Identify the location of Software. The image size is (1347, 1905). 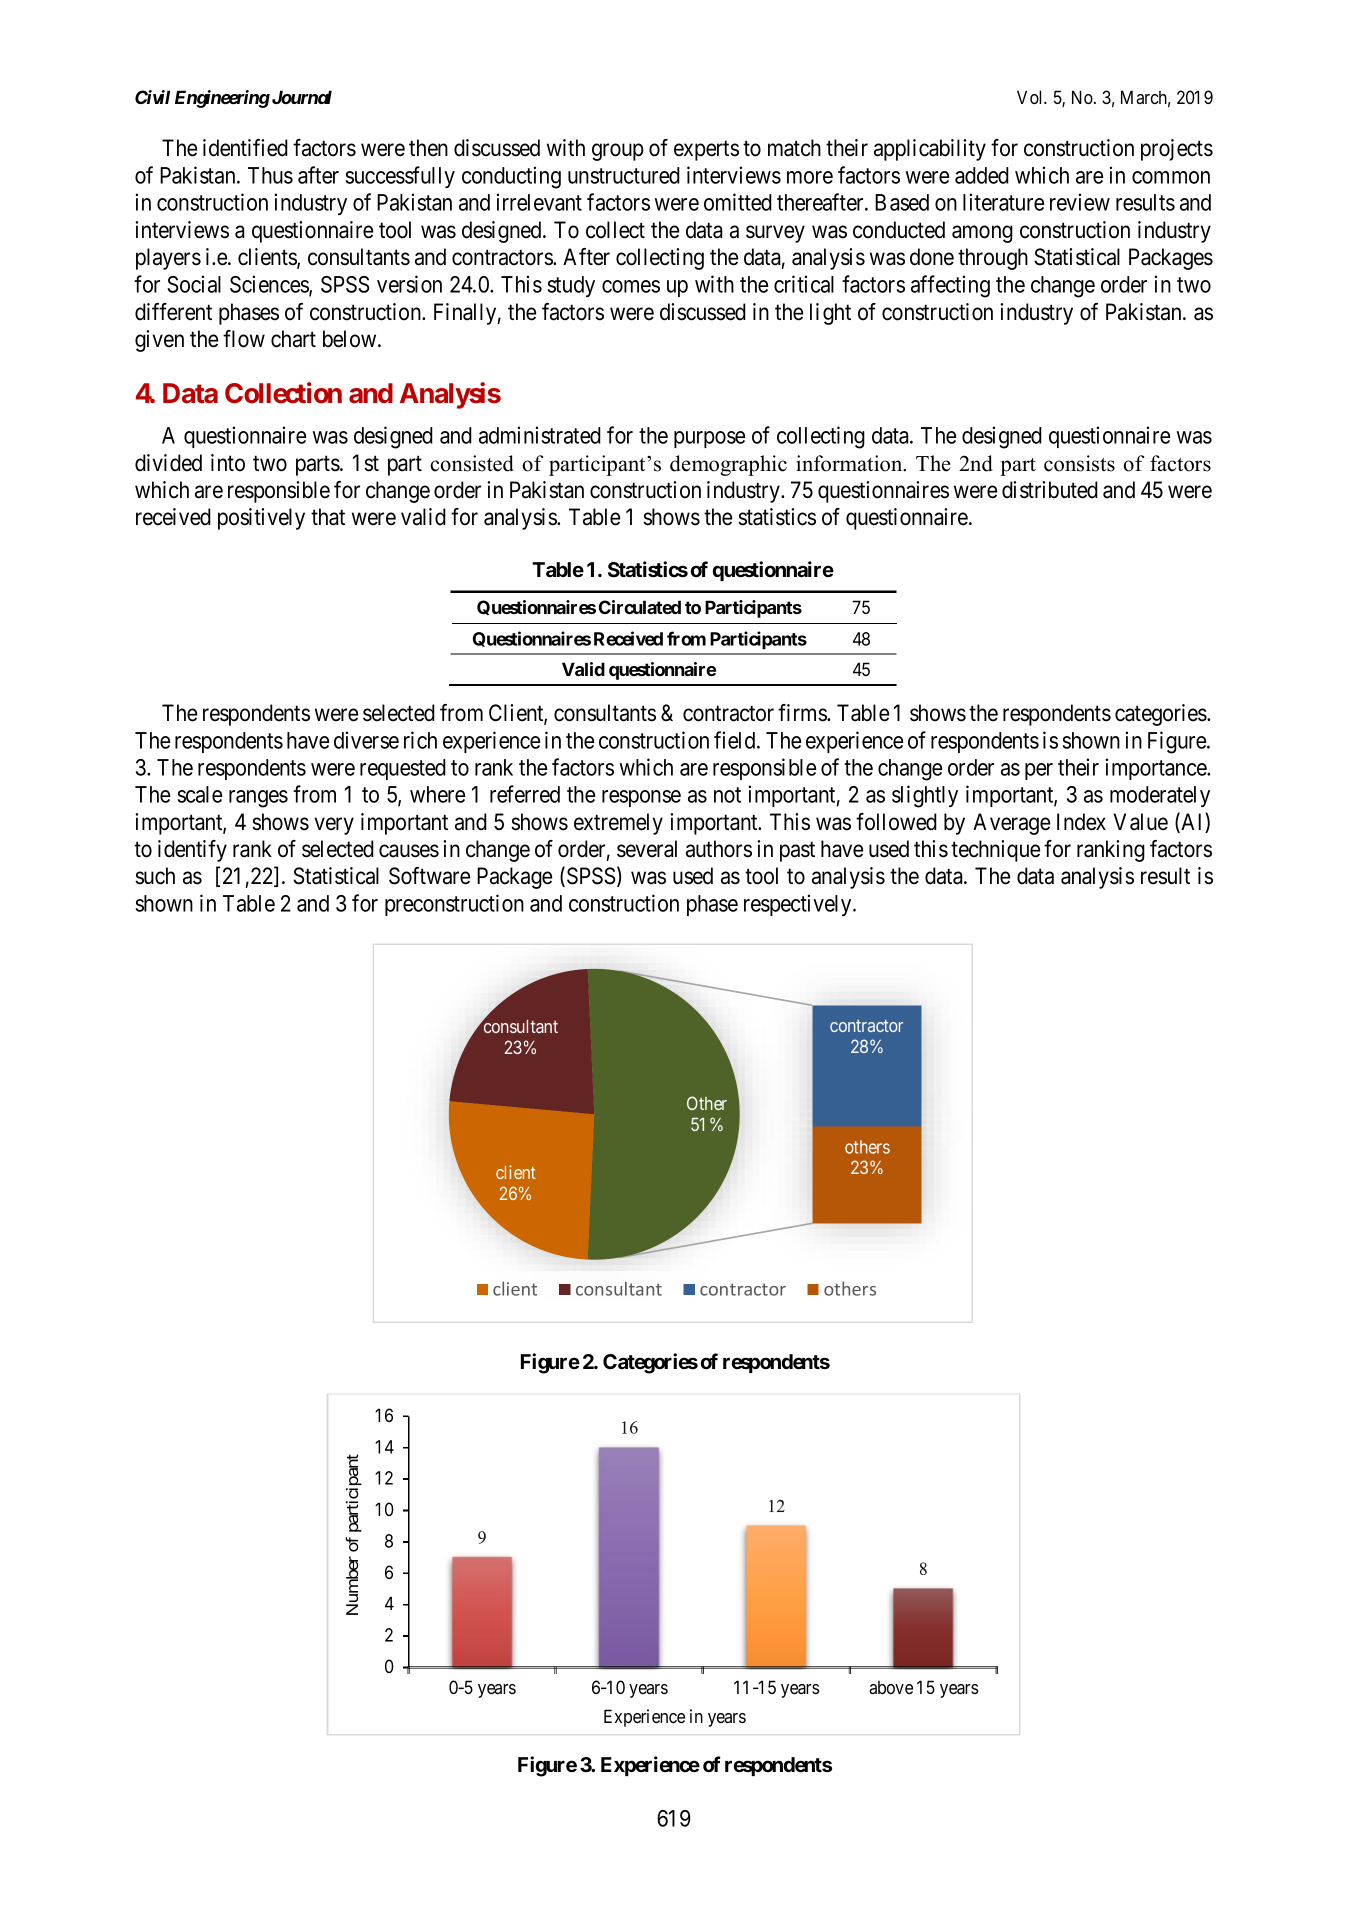
(429, 876).
